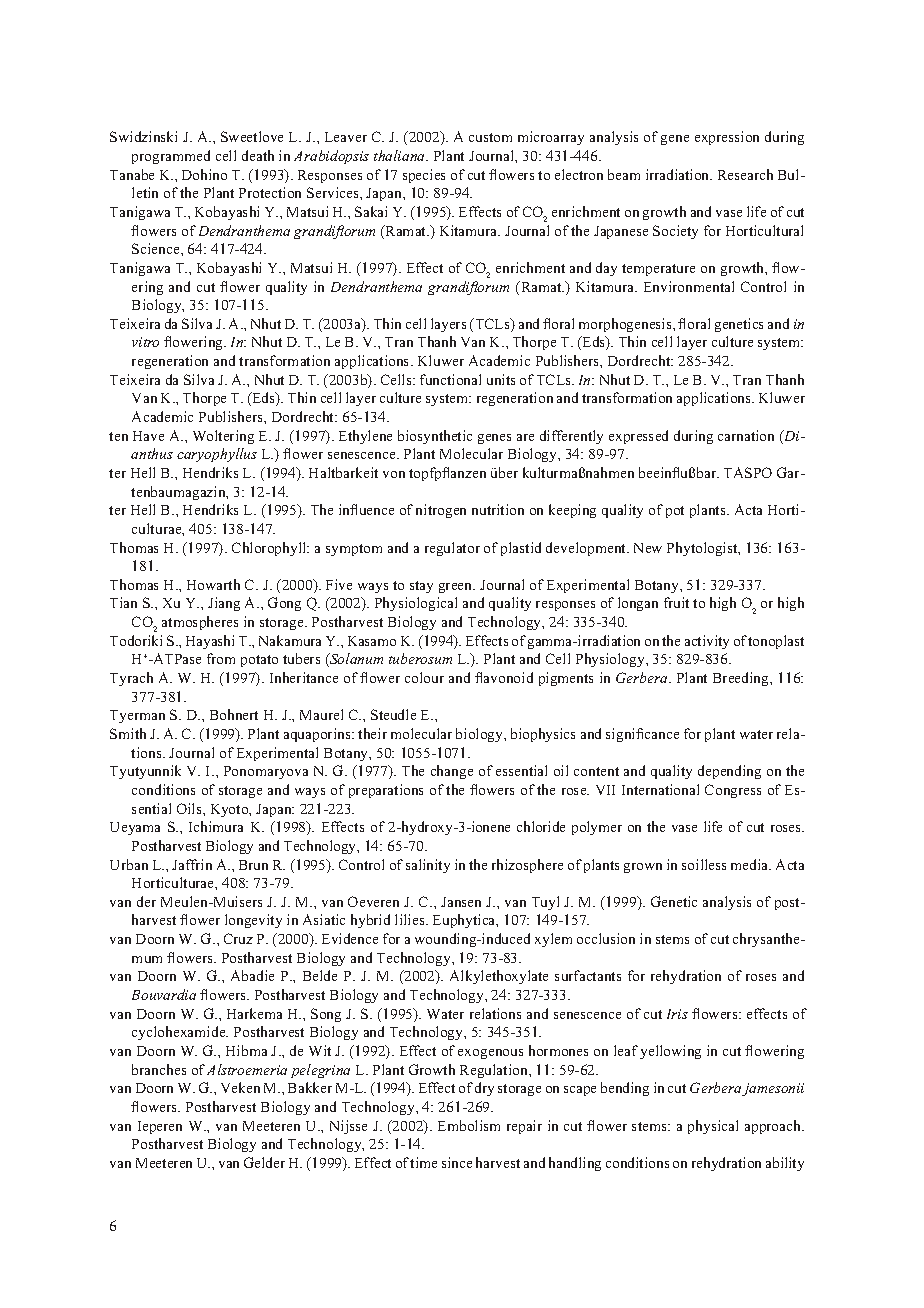 The height and width of the screenshot is (1308, 924). Describe the element at coordinates (253, 865) in the screenshot. I see `Brun` at that location.
